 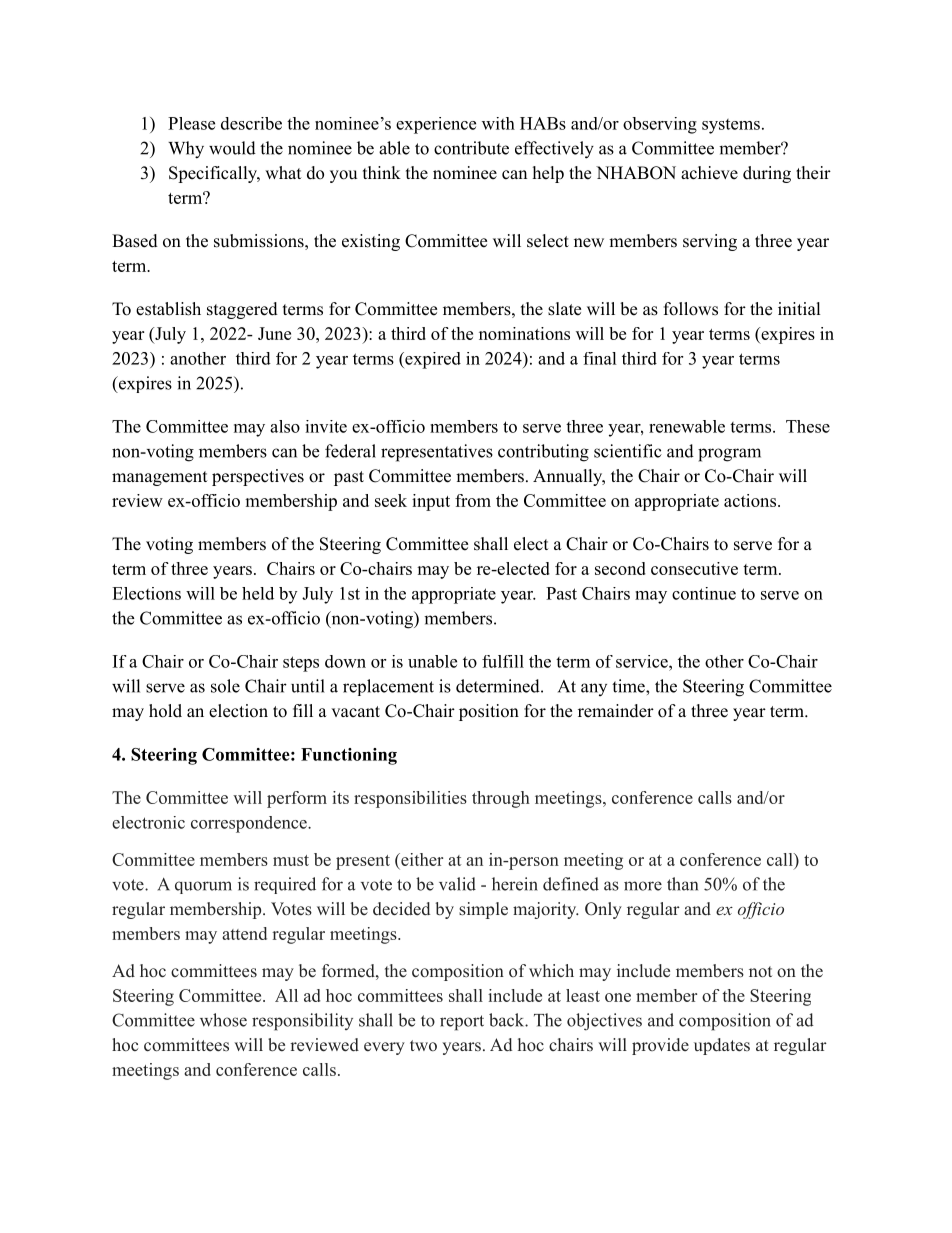 What do you see at coordinates (682, 884) in the document?
I see `than` at bounding box center [682, 884].
